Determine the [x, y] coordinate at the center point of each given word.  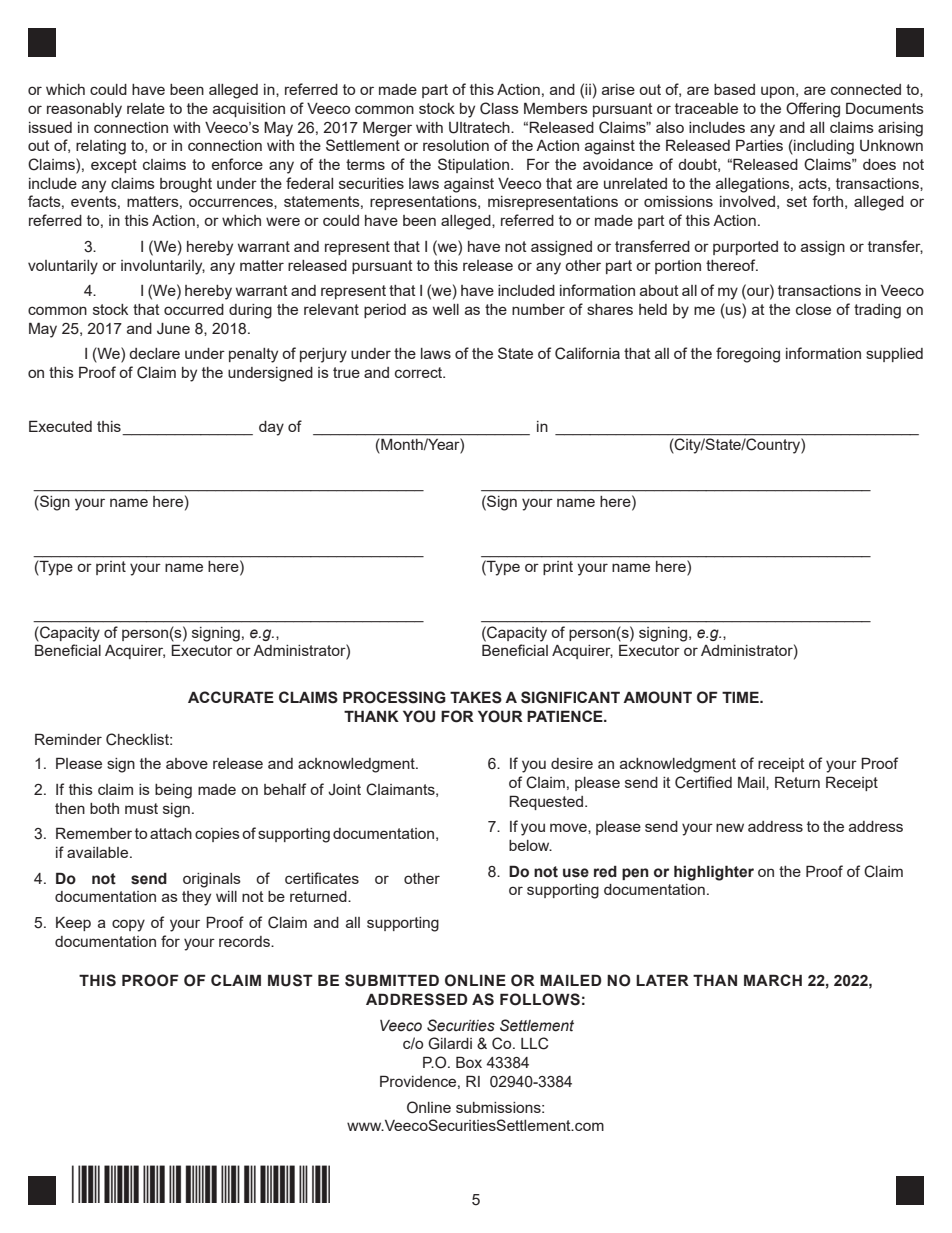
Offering [813, 110]
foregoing [748, 355]
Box [469, 1062]
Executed [60, 426]
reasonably [84, 110]
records [245, 941]
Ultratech [480, 128]
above [187, 763]
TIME [741, 697]
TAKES [476, 697]
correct [419, 372]
